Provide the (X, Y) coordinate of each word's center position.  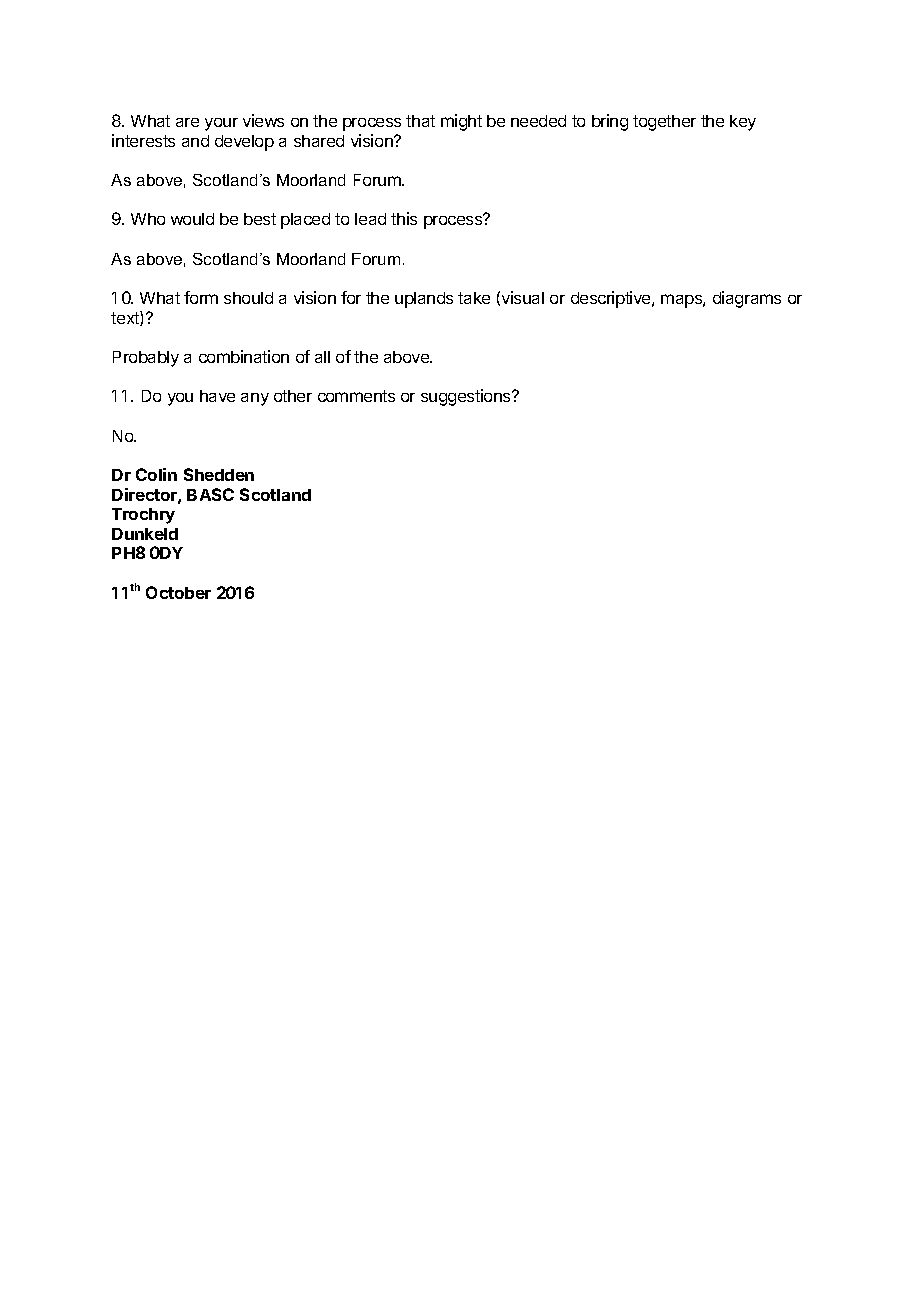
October (178, 592)
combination (244, 356)
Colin (156, 474)
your (221, 124)
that (420, 121)
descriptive (612, 299)
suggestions (467, 397)
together (664, 123)
